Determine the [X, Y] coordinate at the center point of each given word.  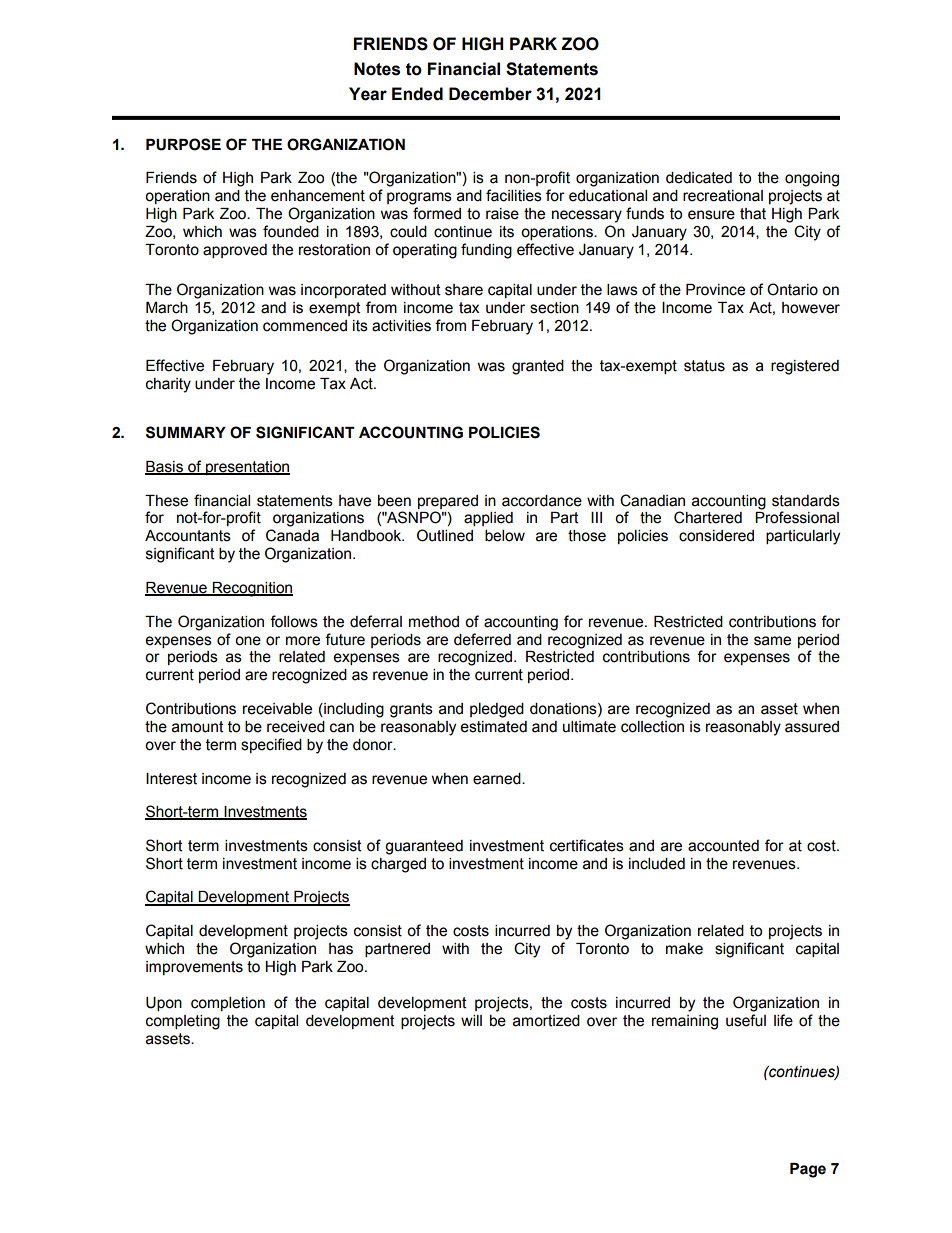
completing [183, 1022]
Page [808, 1170]
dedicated [699, 178]
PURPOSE [183, 144]
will [471, 1020]
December [490, 94]
